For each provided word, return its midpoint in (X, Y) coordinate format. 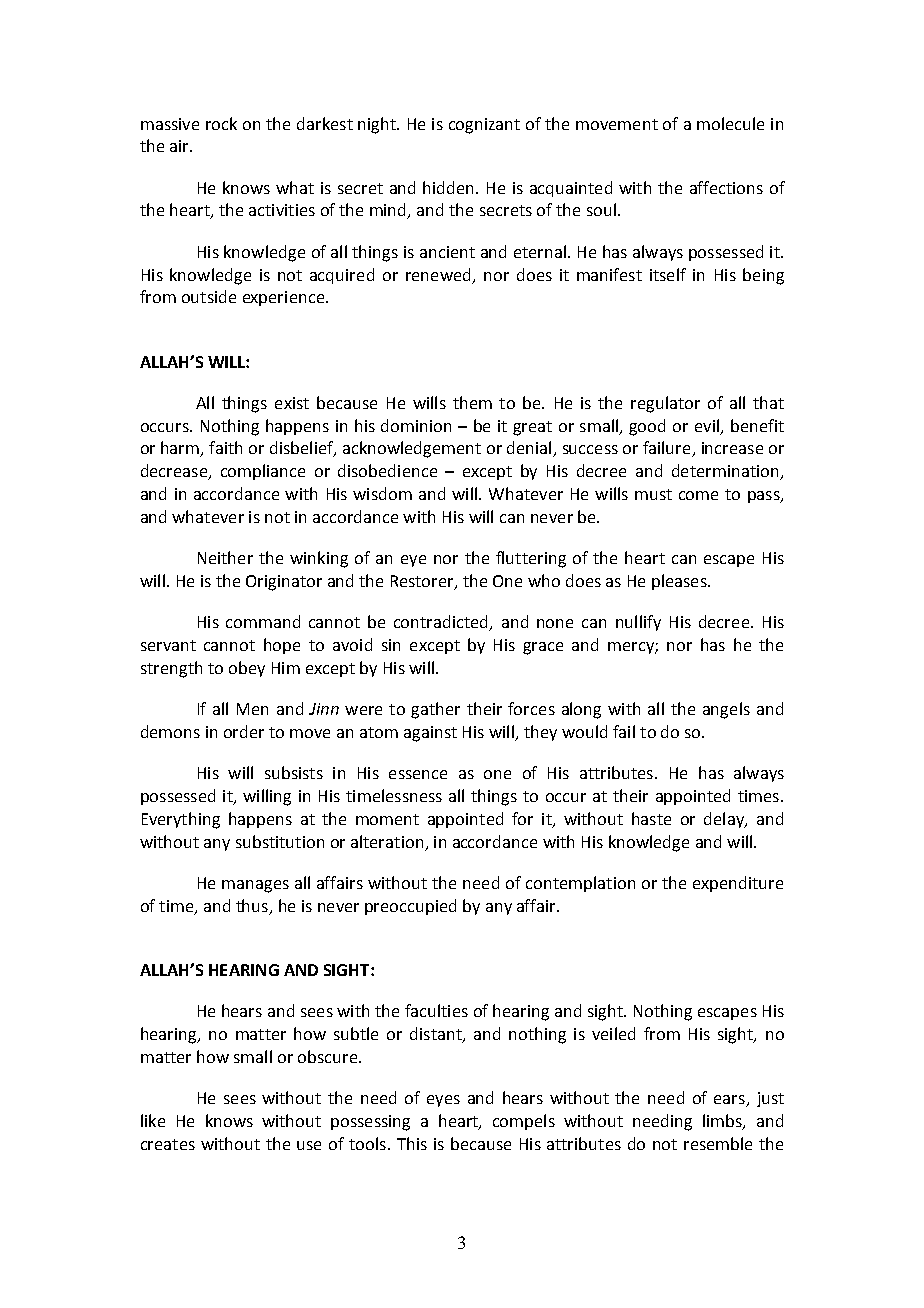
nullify (638, 623)
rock (221, 123)
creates (168, 1144)
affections (726, 187)
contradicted (442, 623)
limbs (723, 1122)
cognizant (484, 126)
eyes (443, 1101)
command (263, 621)
